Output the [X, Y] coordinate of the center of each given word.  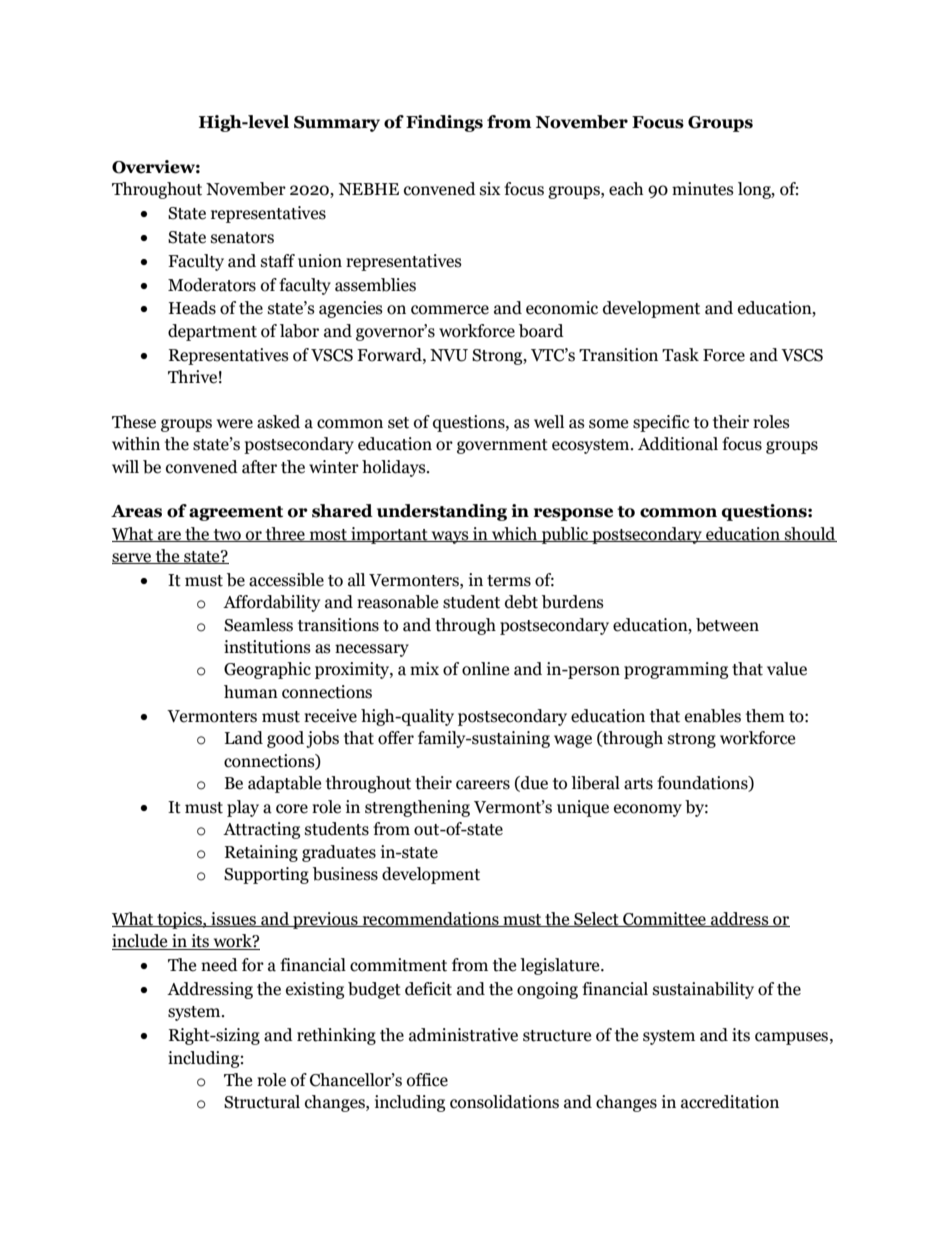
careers [483, 785]
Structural [262, 1102]
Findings [444, 123]
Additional [678, 444]
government [502, 446]
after [259, 467]
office [427, 1080]
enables [713, 716]
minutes [703, 189]
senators [242, 238]
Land [244, 738]
